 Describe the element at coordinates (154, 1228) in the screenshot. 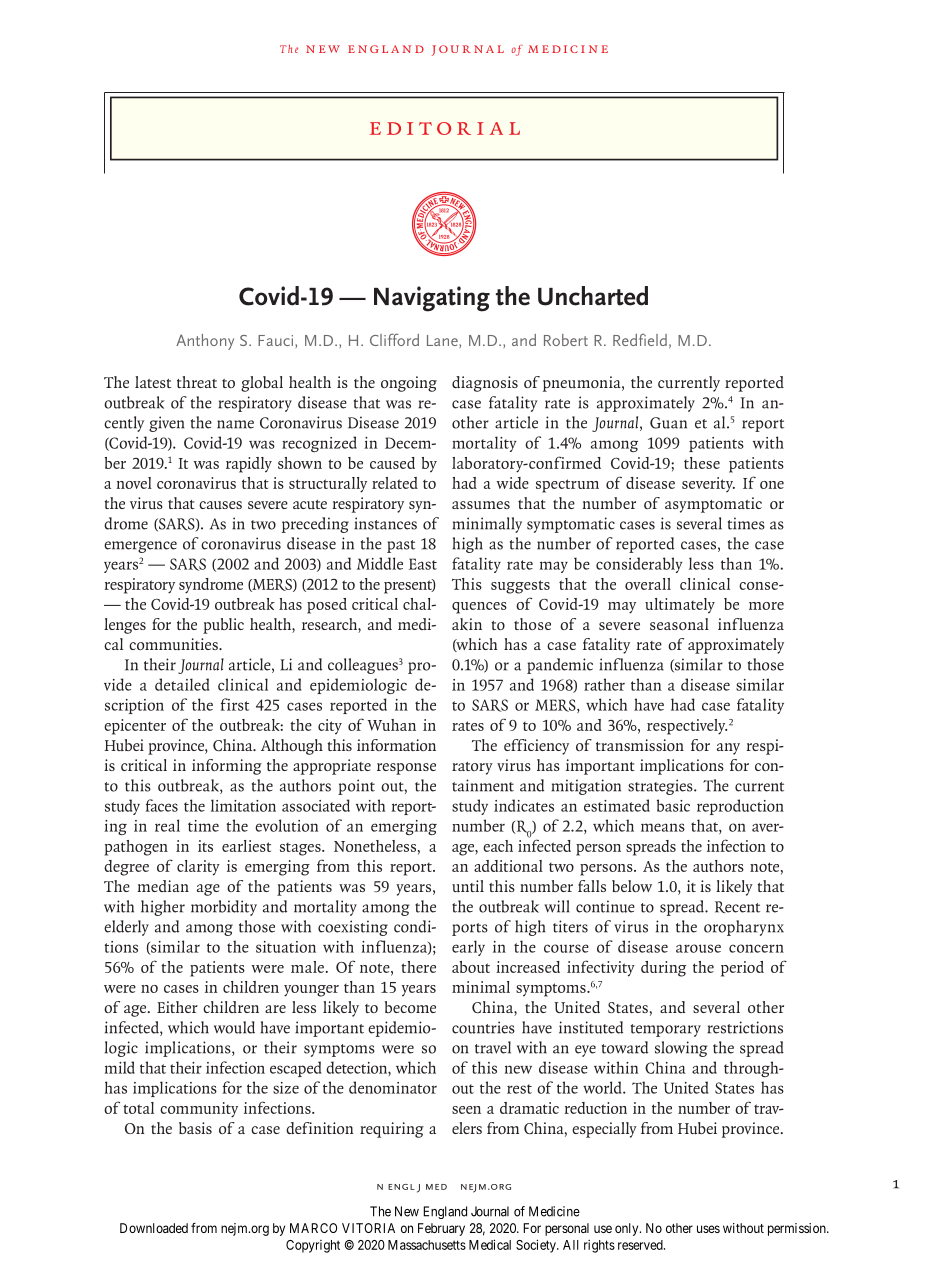

I see `Downloaded` at that location.
